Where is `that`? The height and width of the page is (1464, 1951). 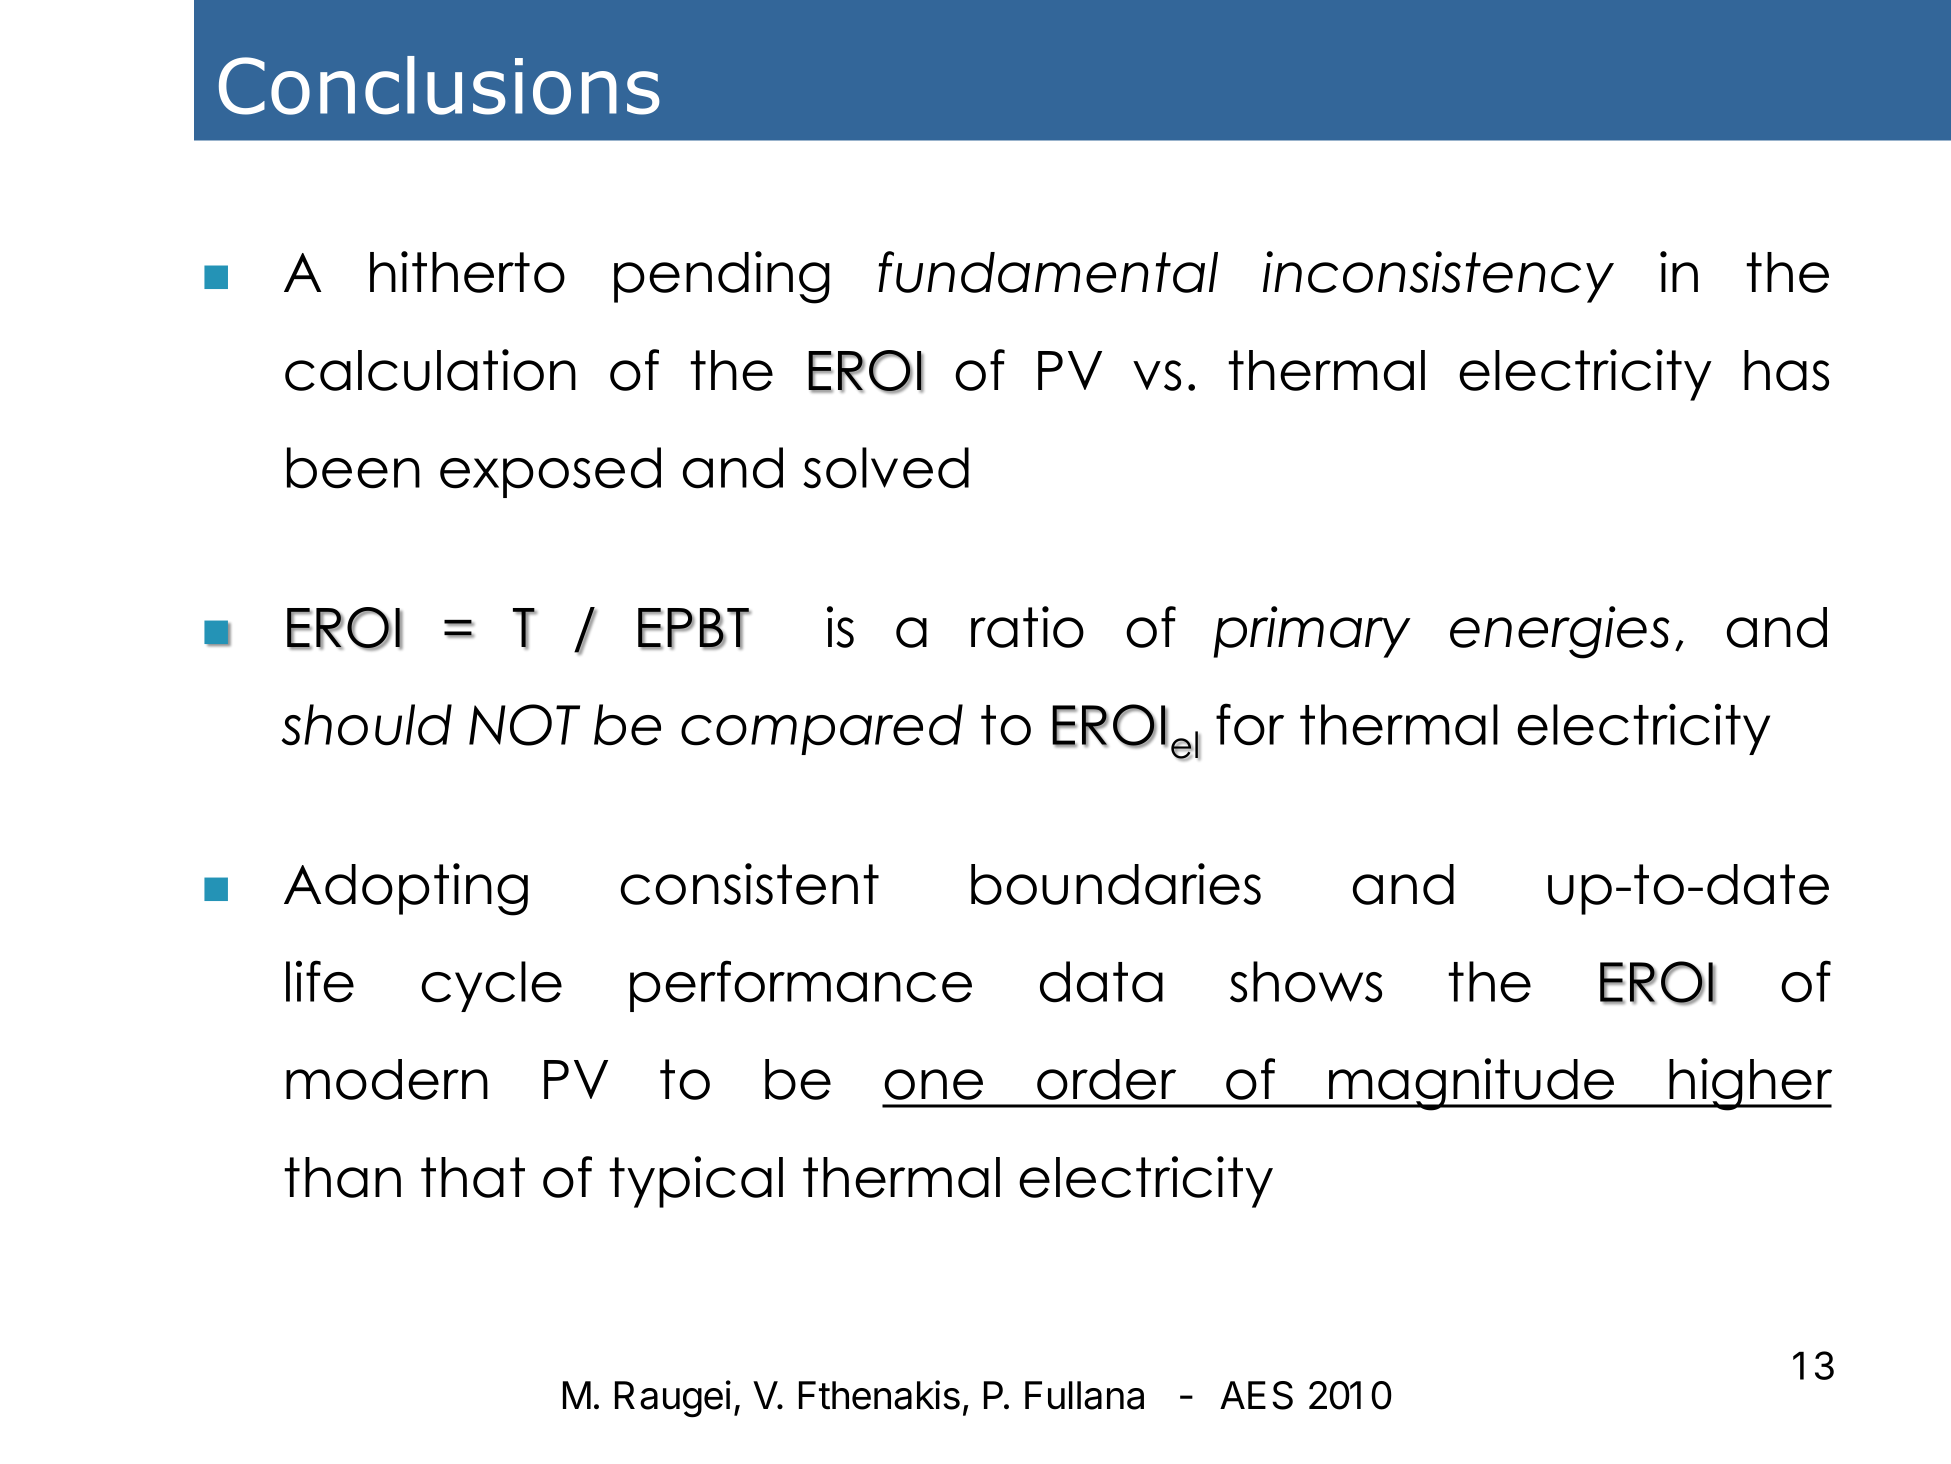 that is located at coordinates (473, 1177).
